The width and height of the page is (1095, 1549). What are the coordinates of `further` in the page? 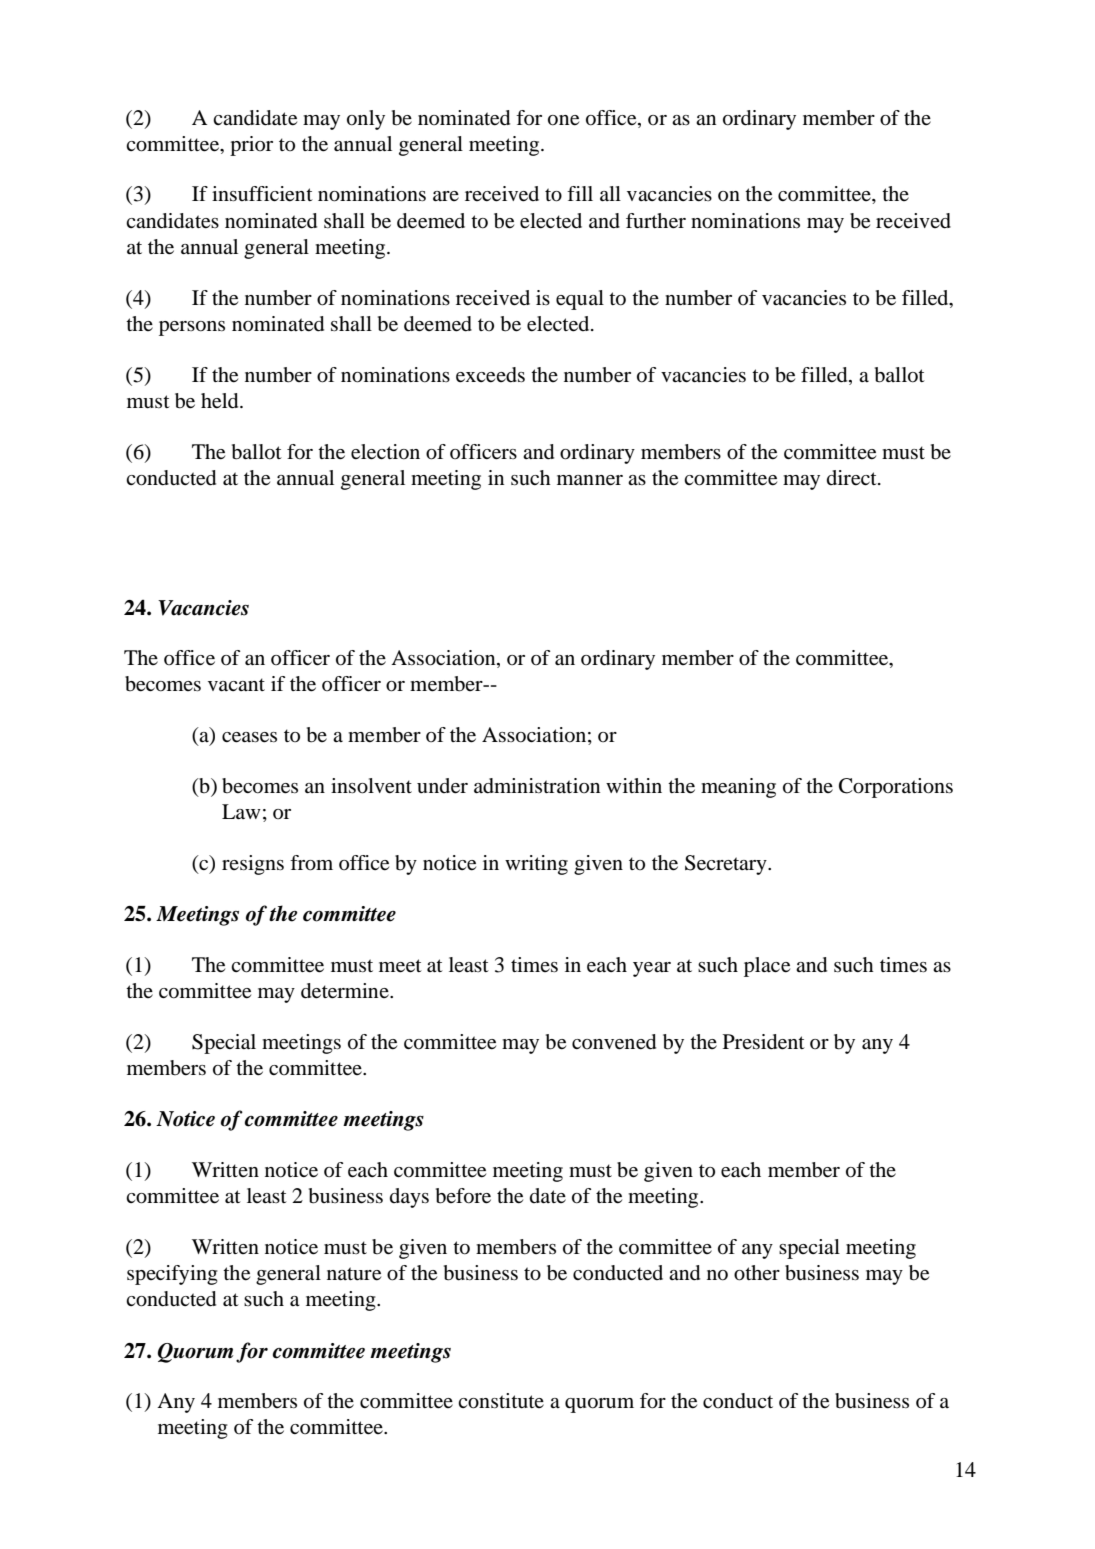 It's located at (656, 221).
